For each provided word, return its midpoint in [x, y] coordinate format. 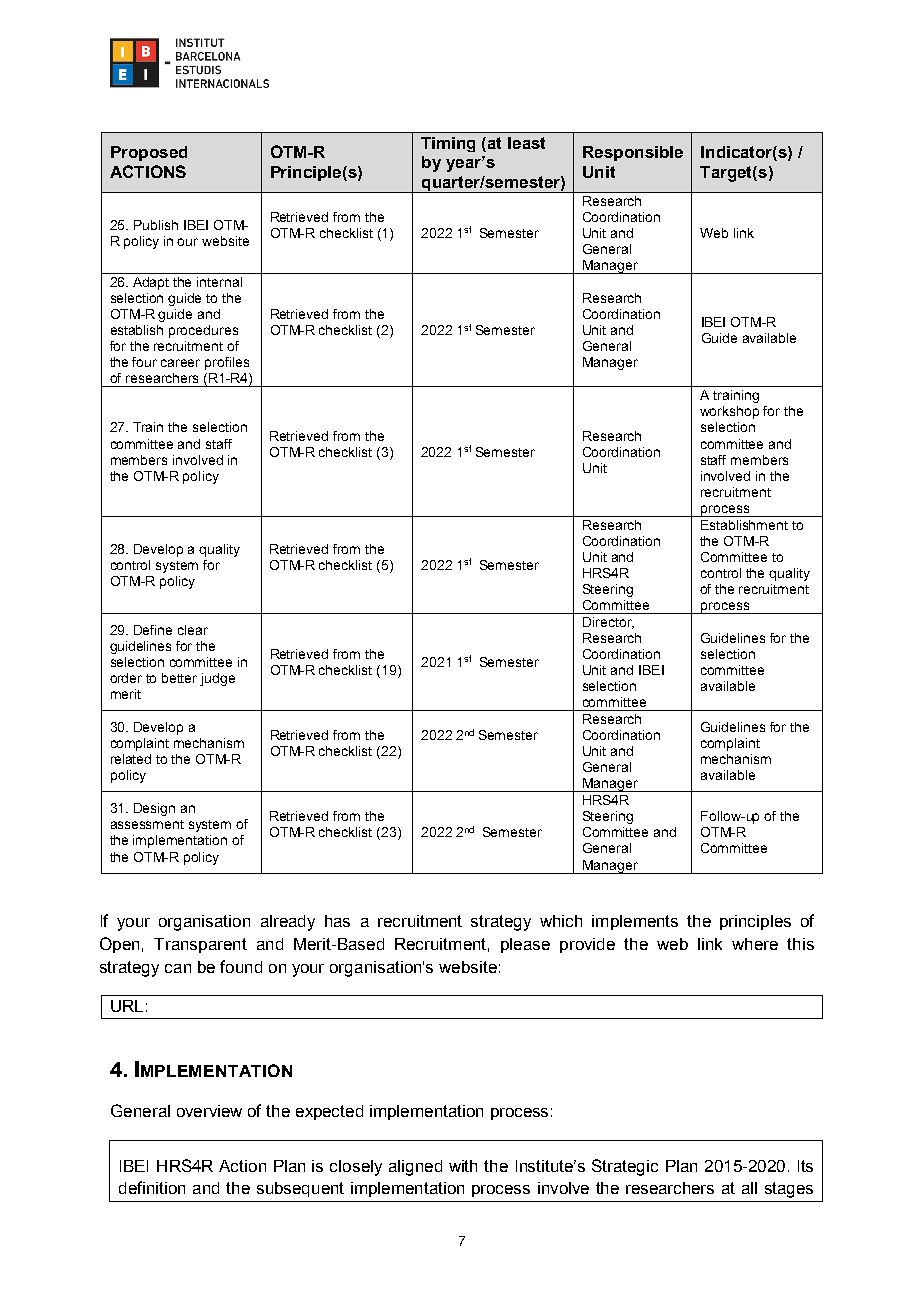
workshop [729, 412]
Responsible [633, 153]
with [463, 1166]
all [749, 1188]
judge [217, 679]
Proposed [149, 153]
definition [152, 1187]
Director [608, 623]
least [526, 143]
